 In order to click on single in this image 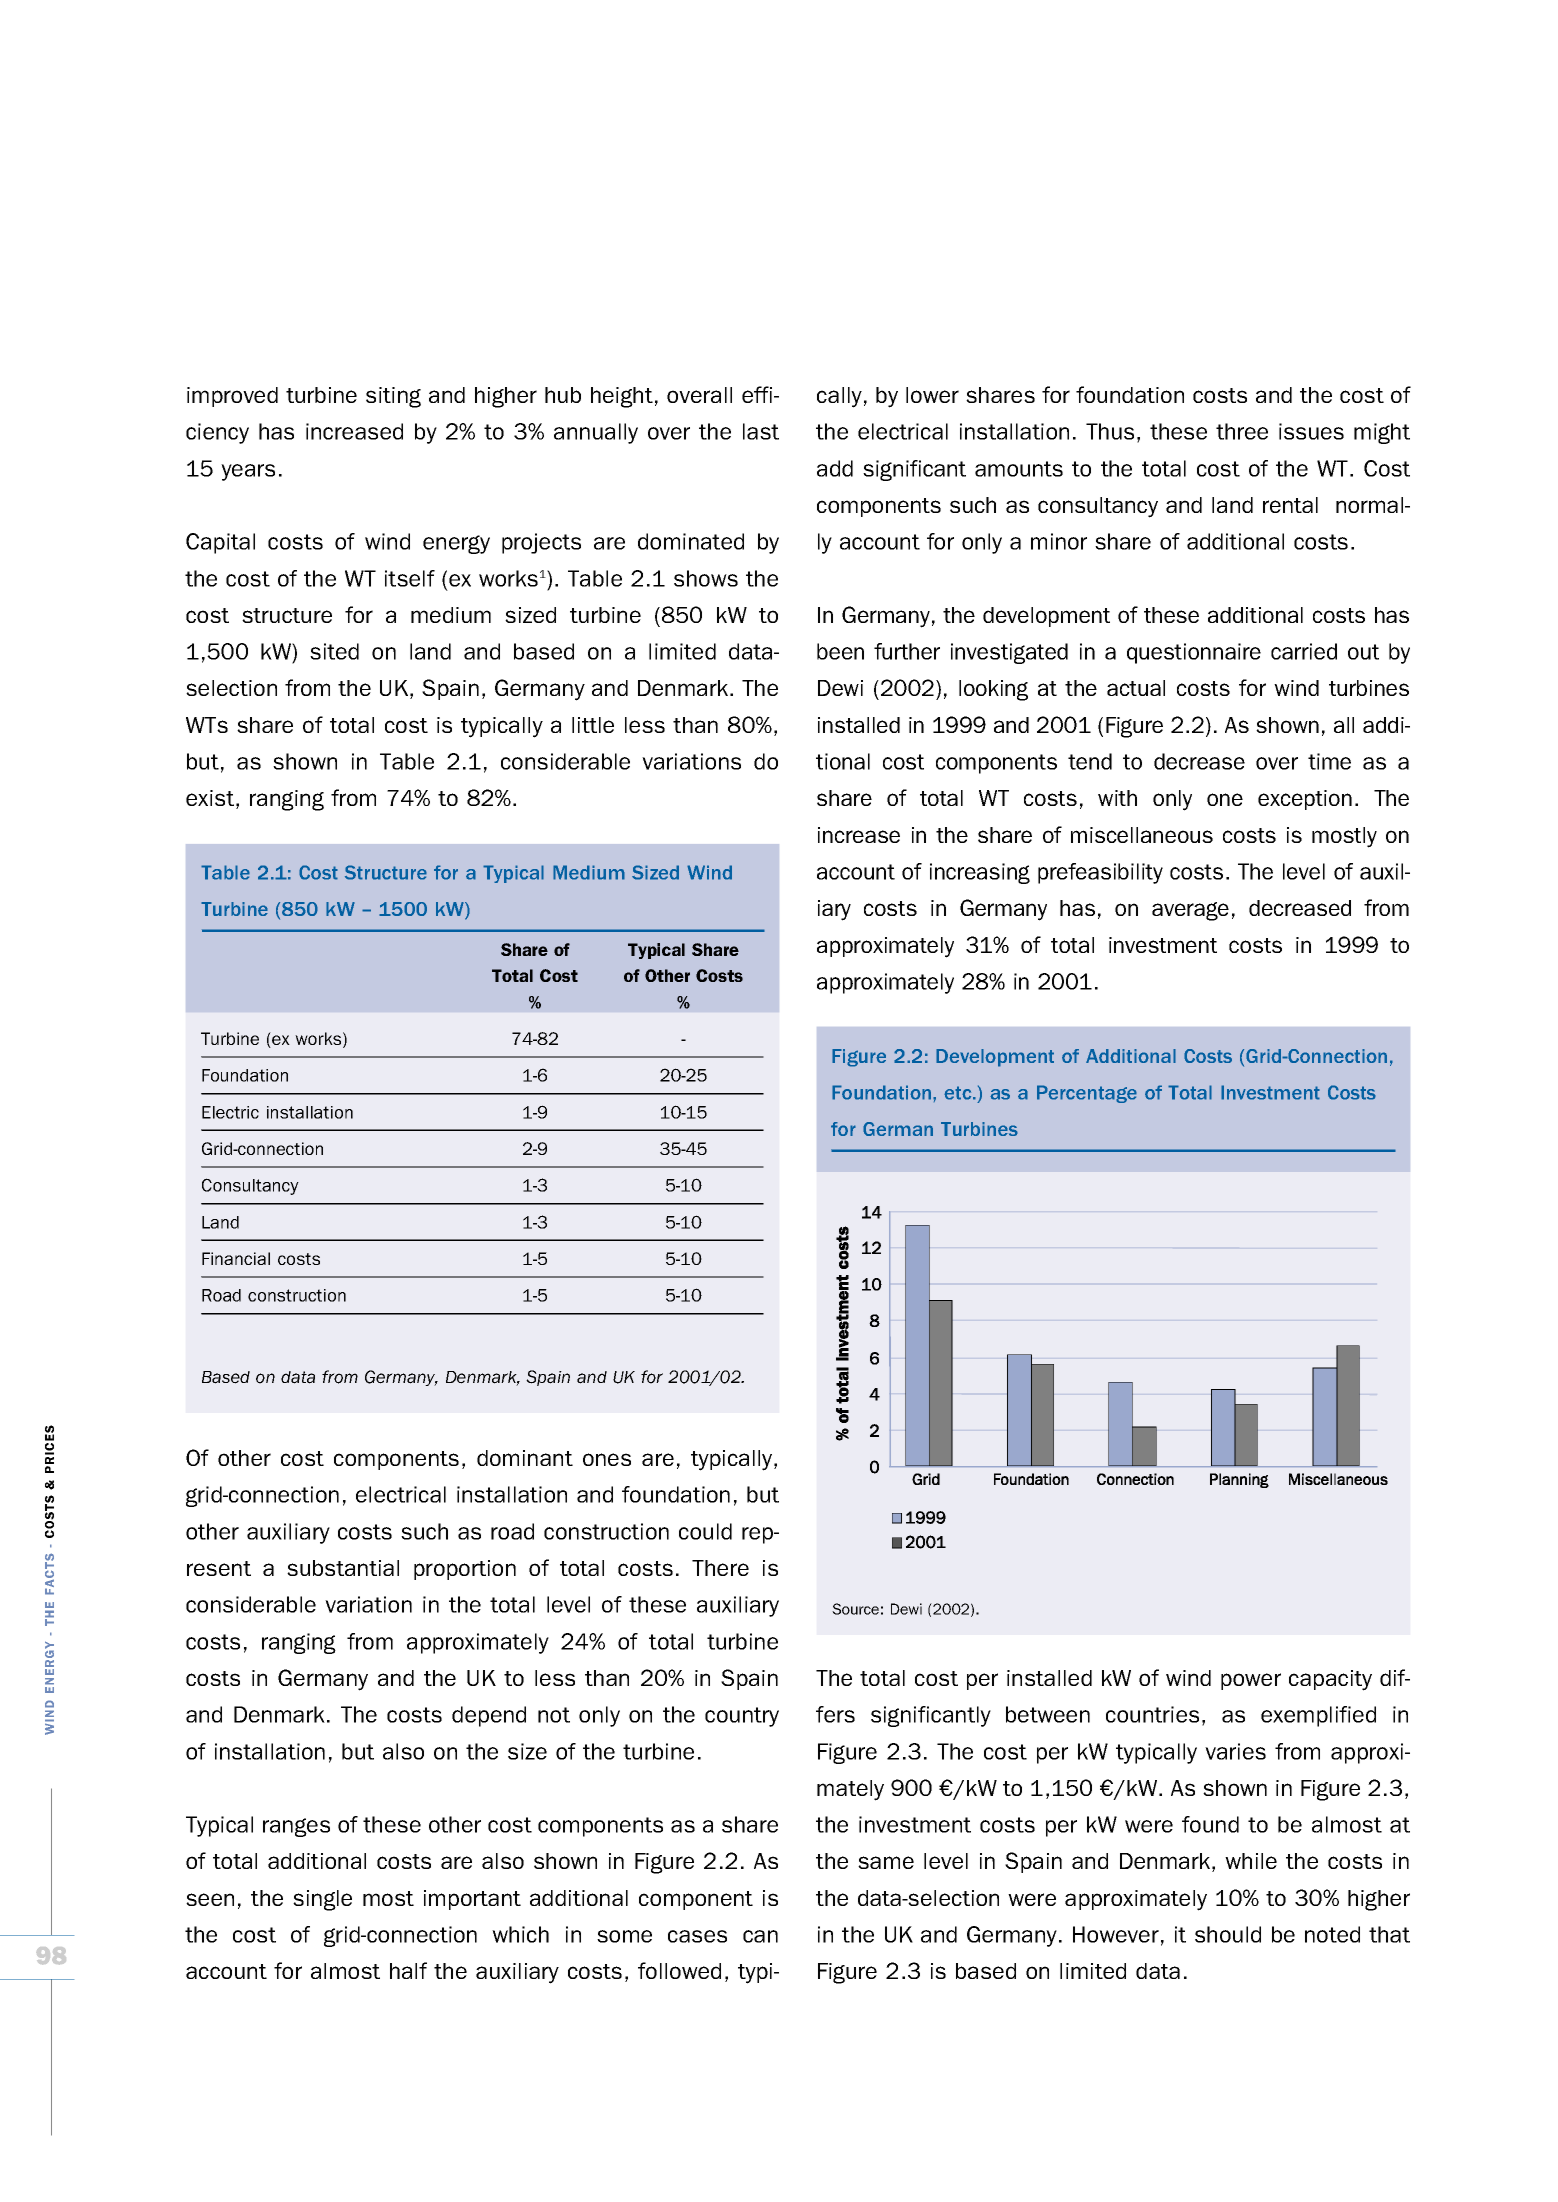, I will do `click(322, 1900)`.
